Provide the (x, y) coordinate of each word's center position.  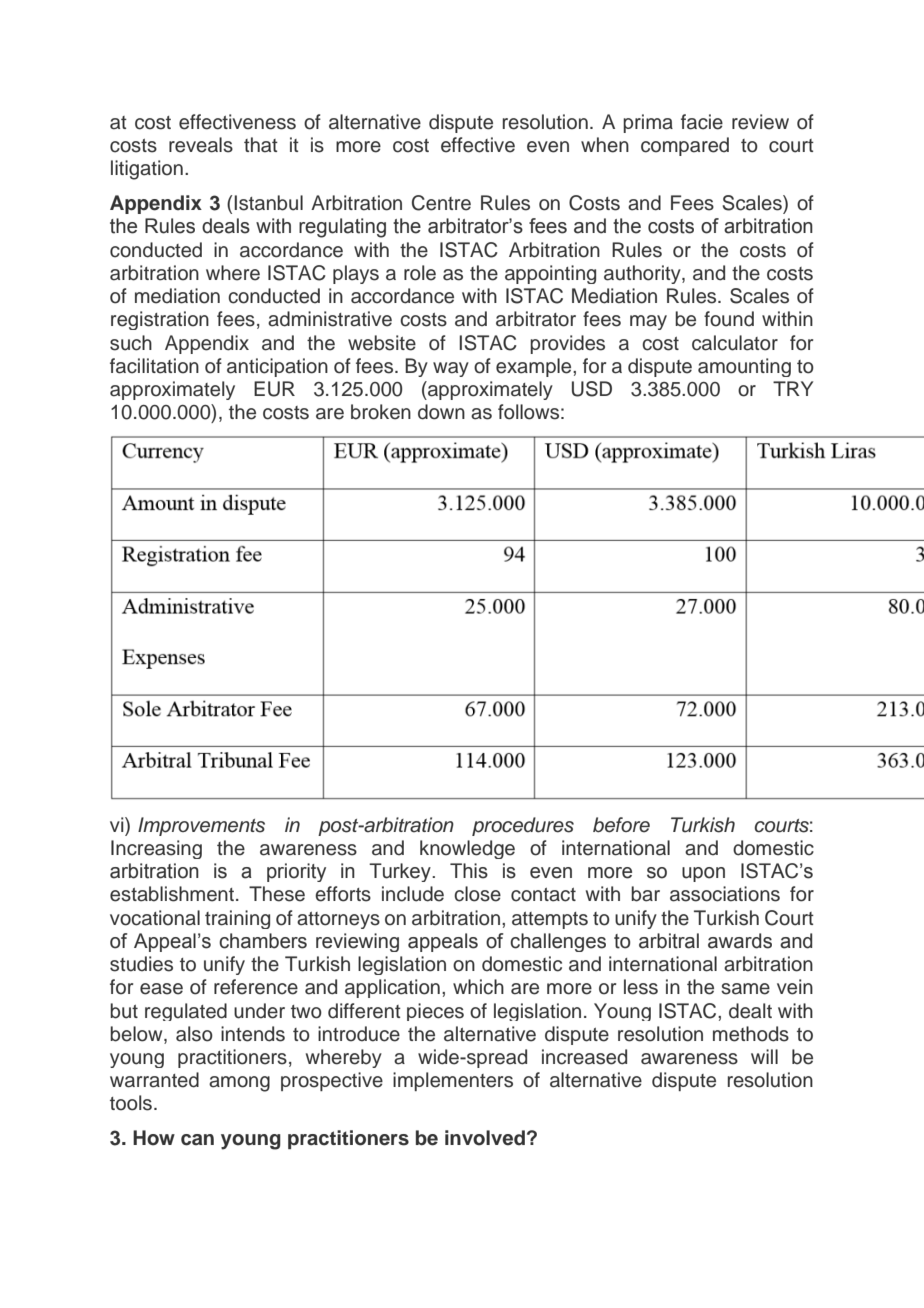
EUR (274, 389)
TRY (793, 388)
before (621, 825)
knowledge (467, 849)
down (441, 412)
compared (685, 146)
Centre (441, 203)
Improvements (201, 826)
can (197, 1140)
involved (485, 1138)
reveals (201, 145)
